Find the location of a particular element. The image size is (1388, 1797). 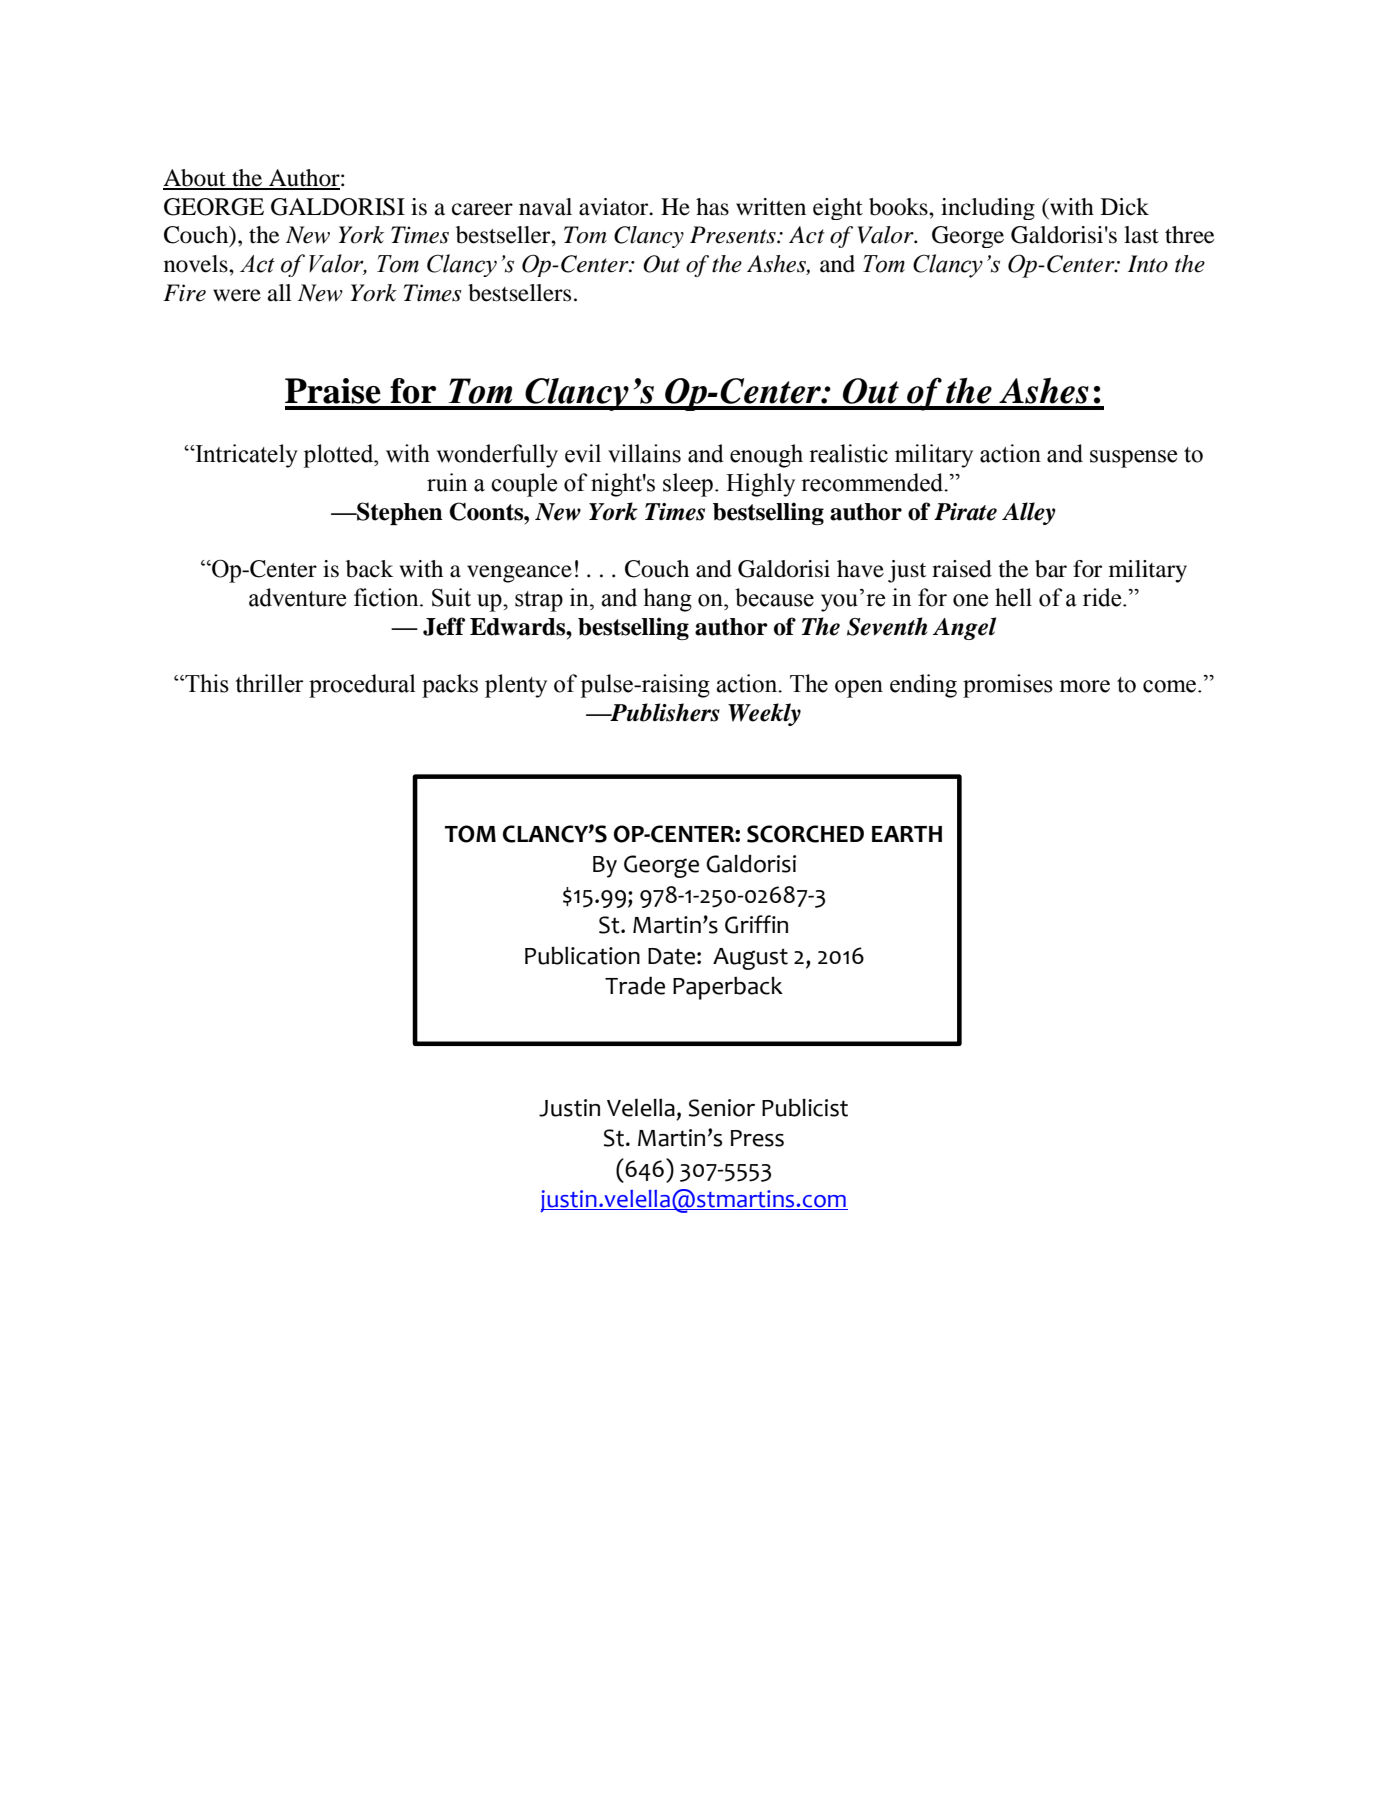

more is located at coordinates (1084, 686).
